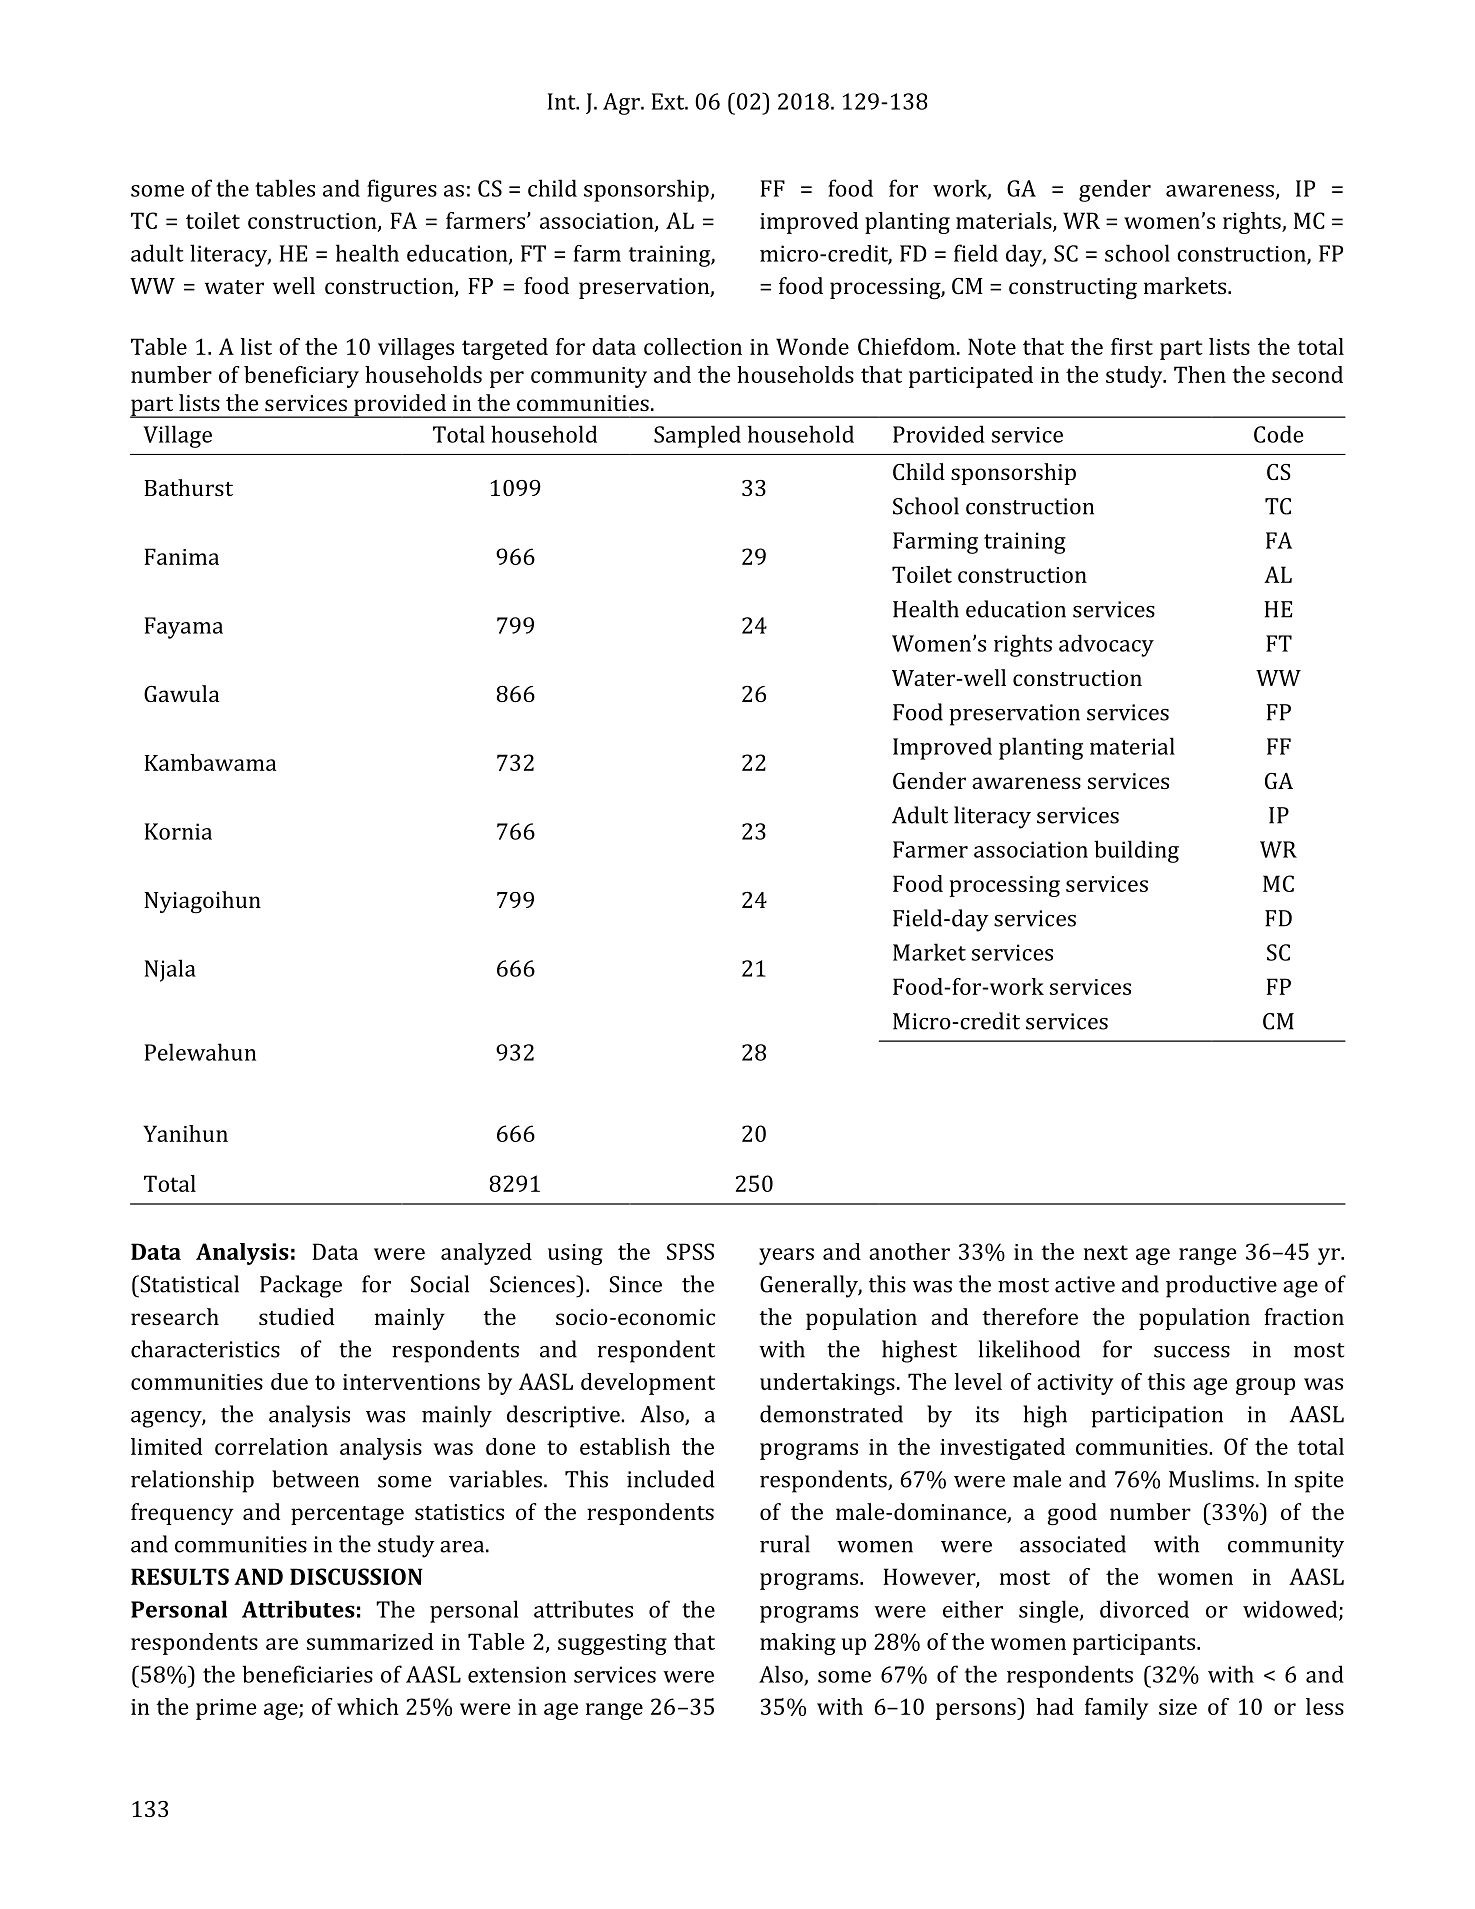 The width and height of the screenshot is (1475, 1909). What do you see at coordinates (1073, 289) in the screenshot?
I see `constructing` at bounding box center [1073, 289].
